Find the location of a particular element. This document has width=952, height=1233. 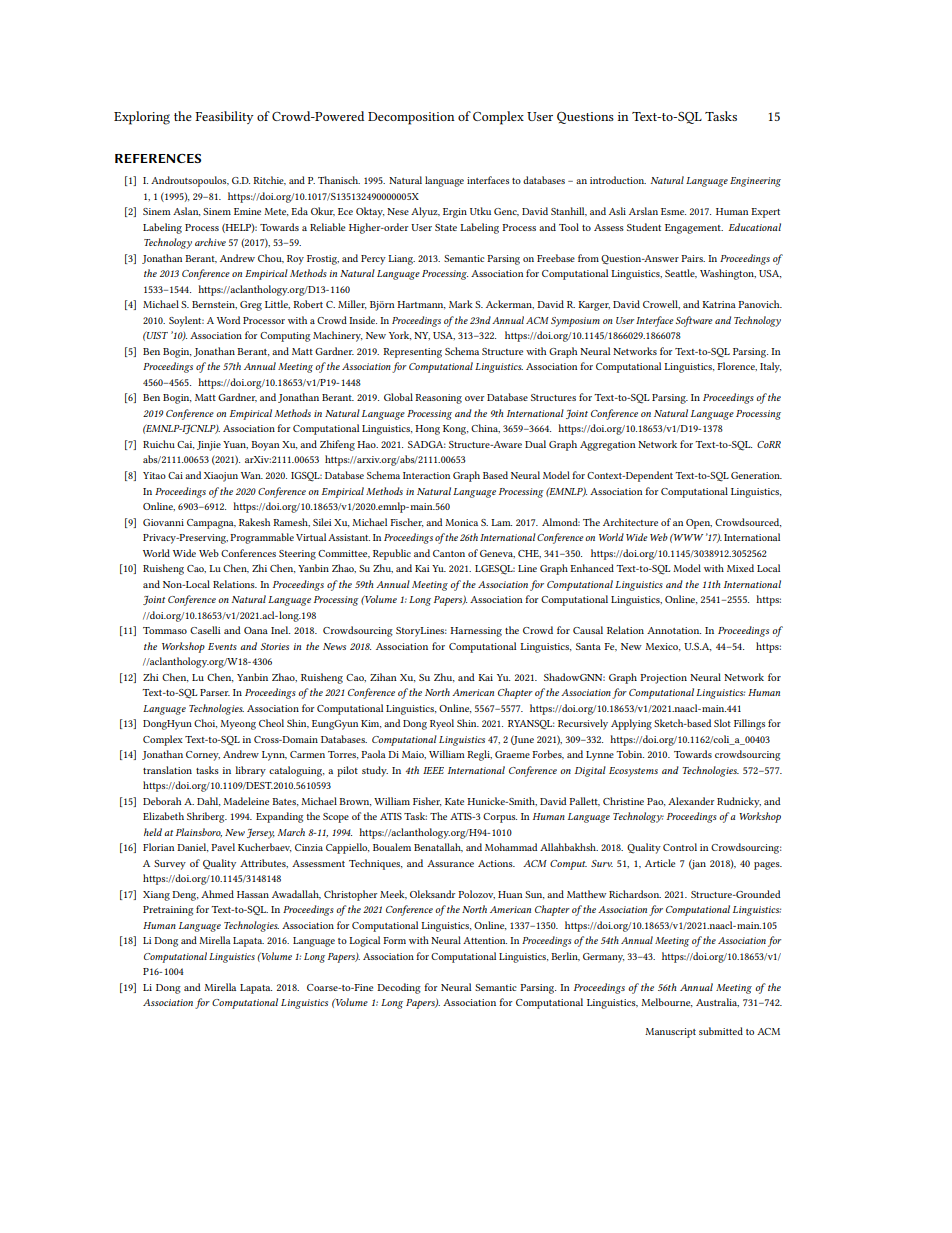

IEEE is located at coordinates (433, 770).
